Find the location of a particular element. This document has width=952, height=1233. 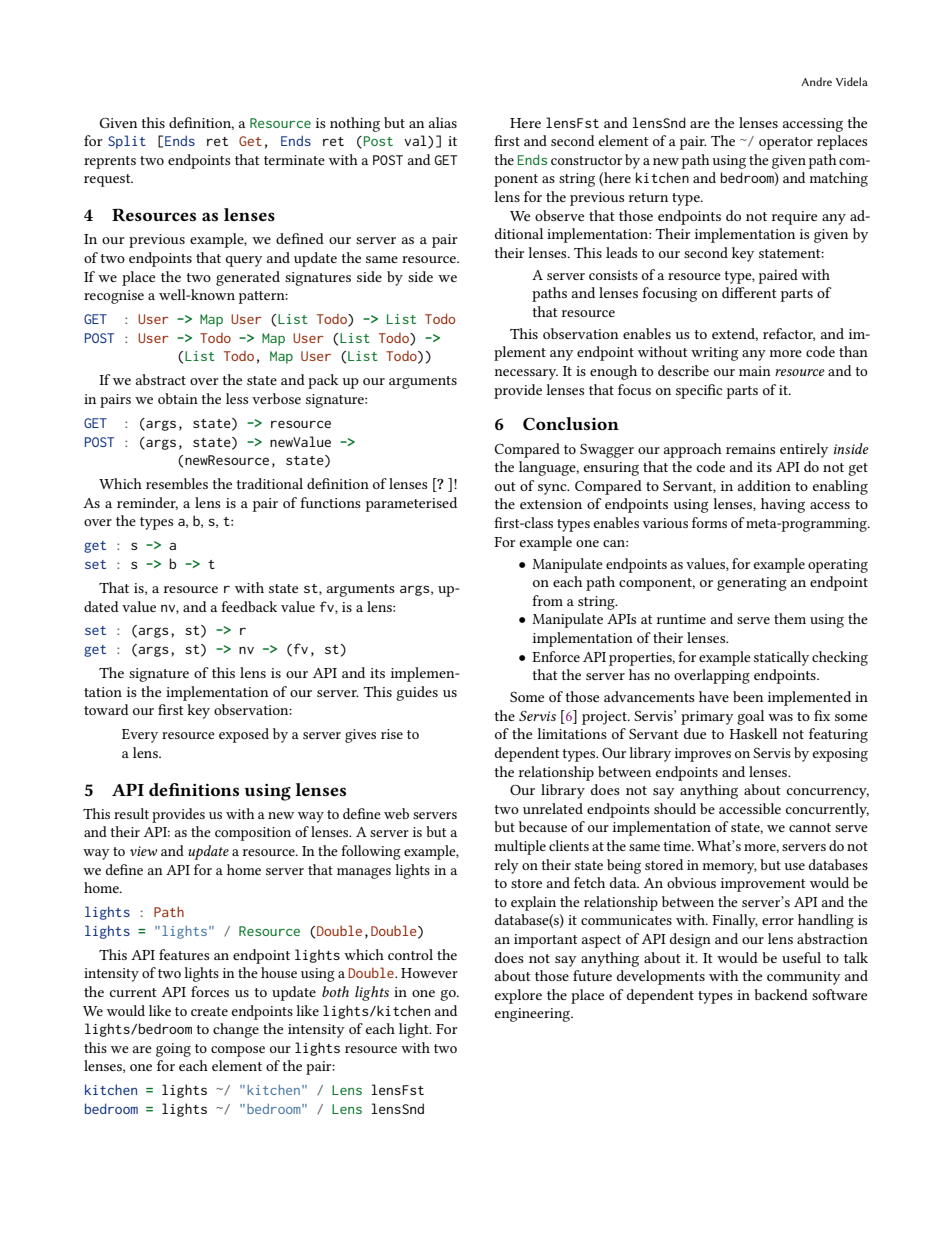

feedback is located at coordinates (249, 606).
